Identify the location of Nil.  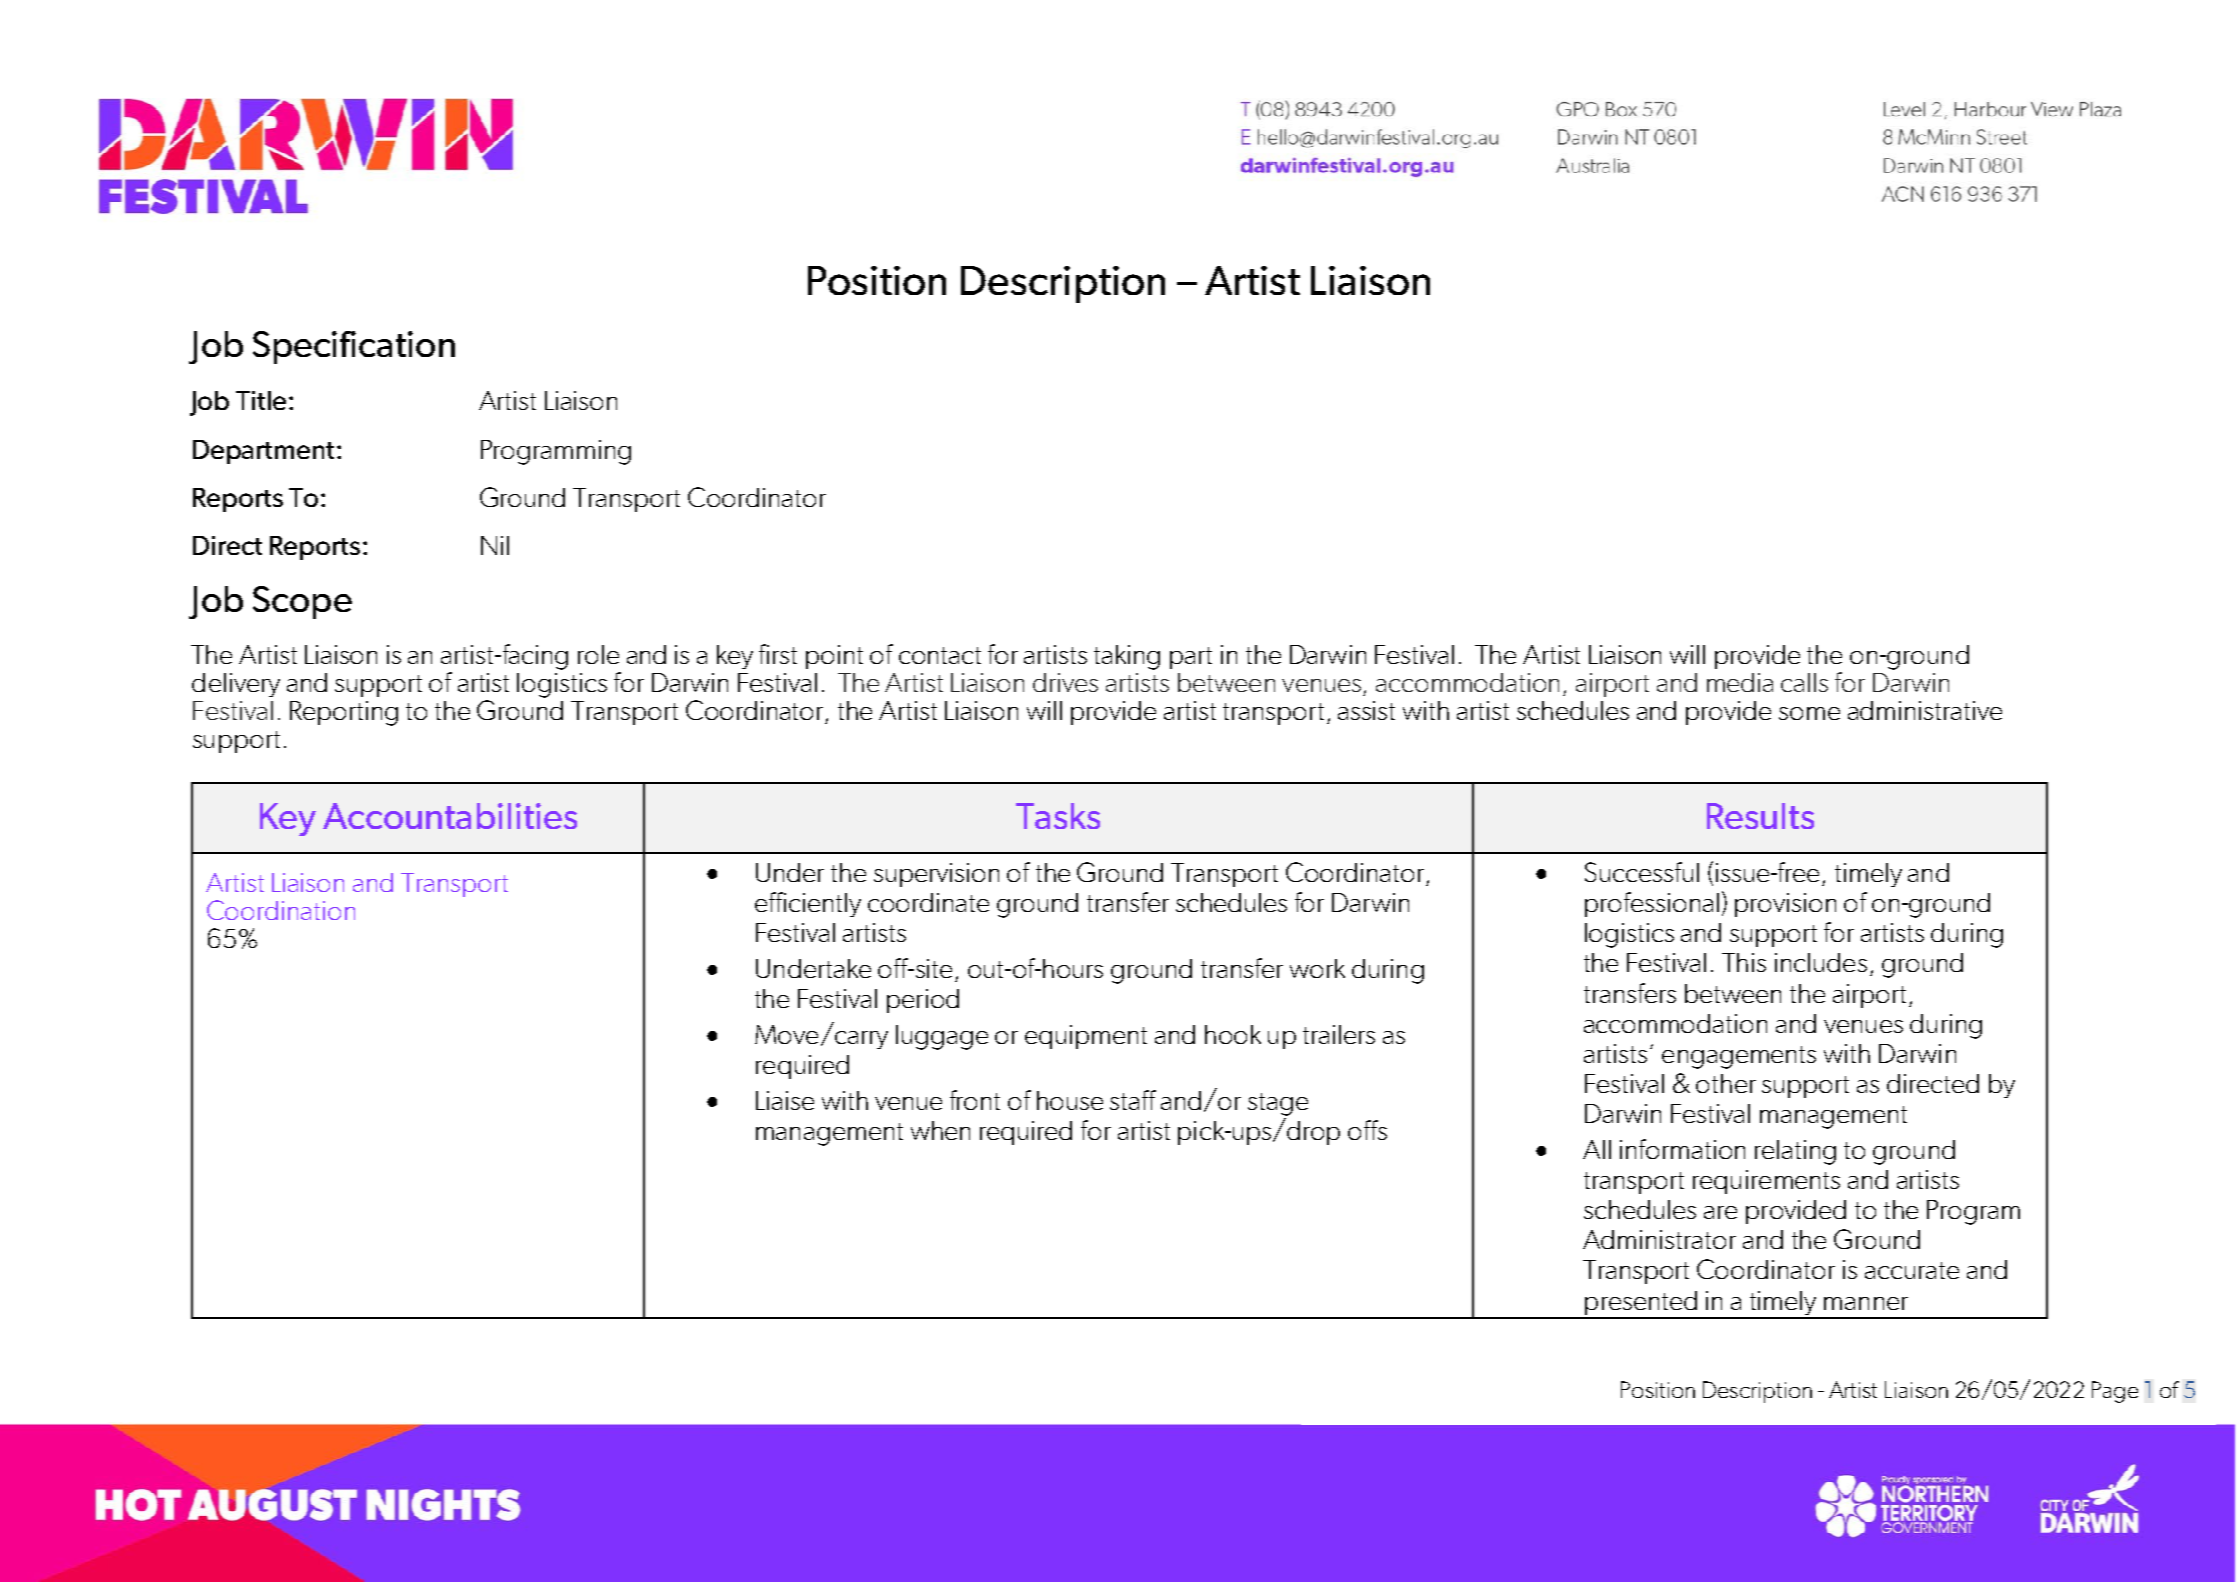
(495, 545).
